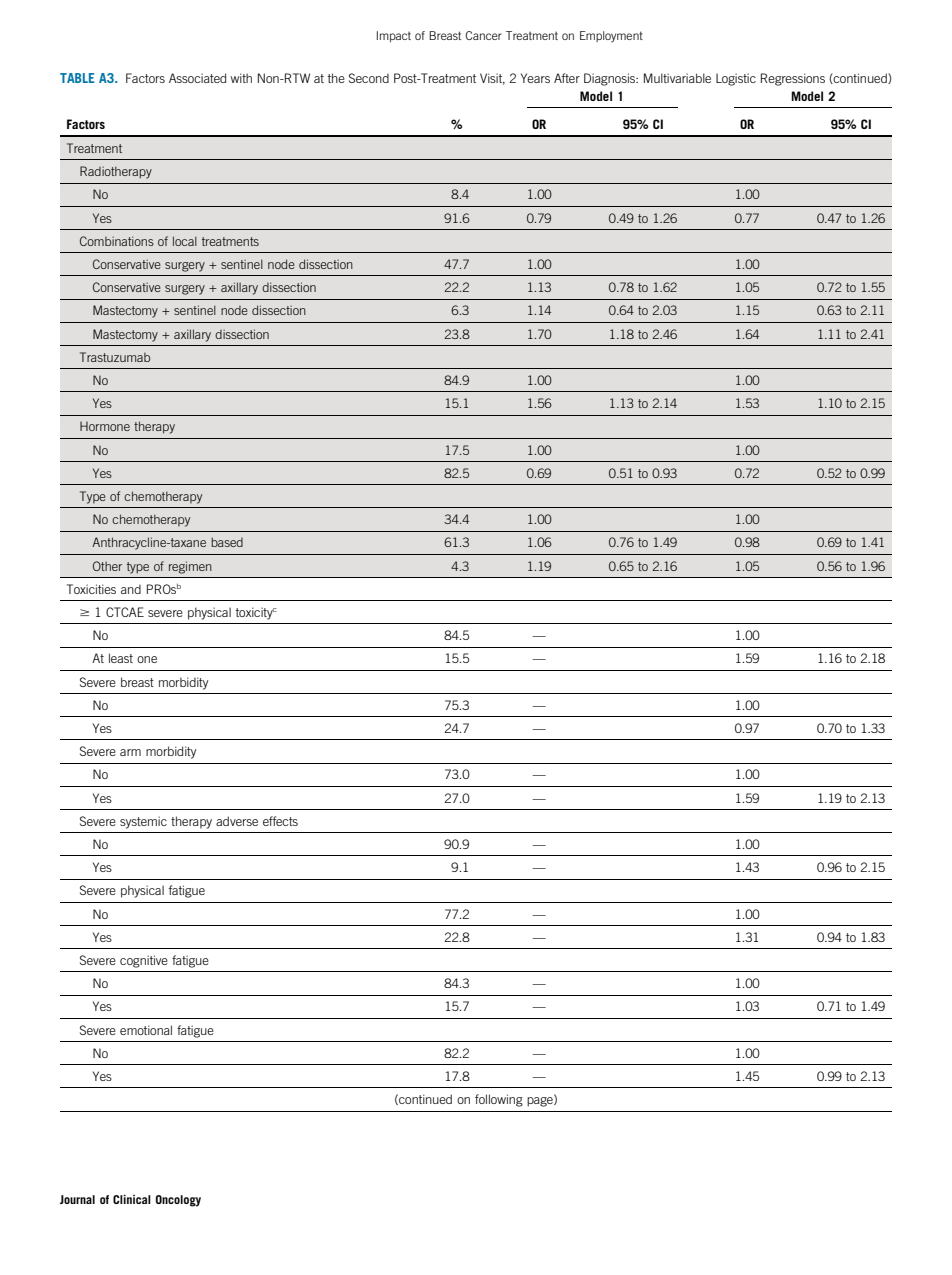 This image has width=952, height=1275. What do you see at coordinates (178, 1201) in the image?
I see `Oncology` at bounding box center [178, 1201].
